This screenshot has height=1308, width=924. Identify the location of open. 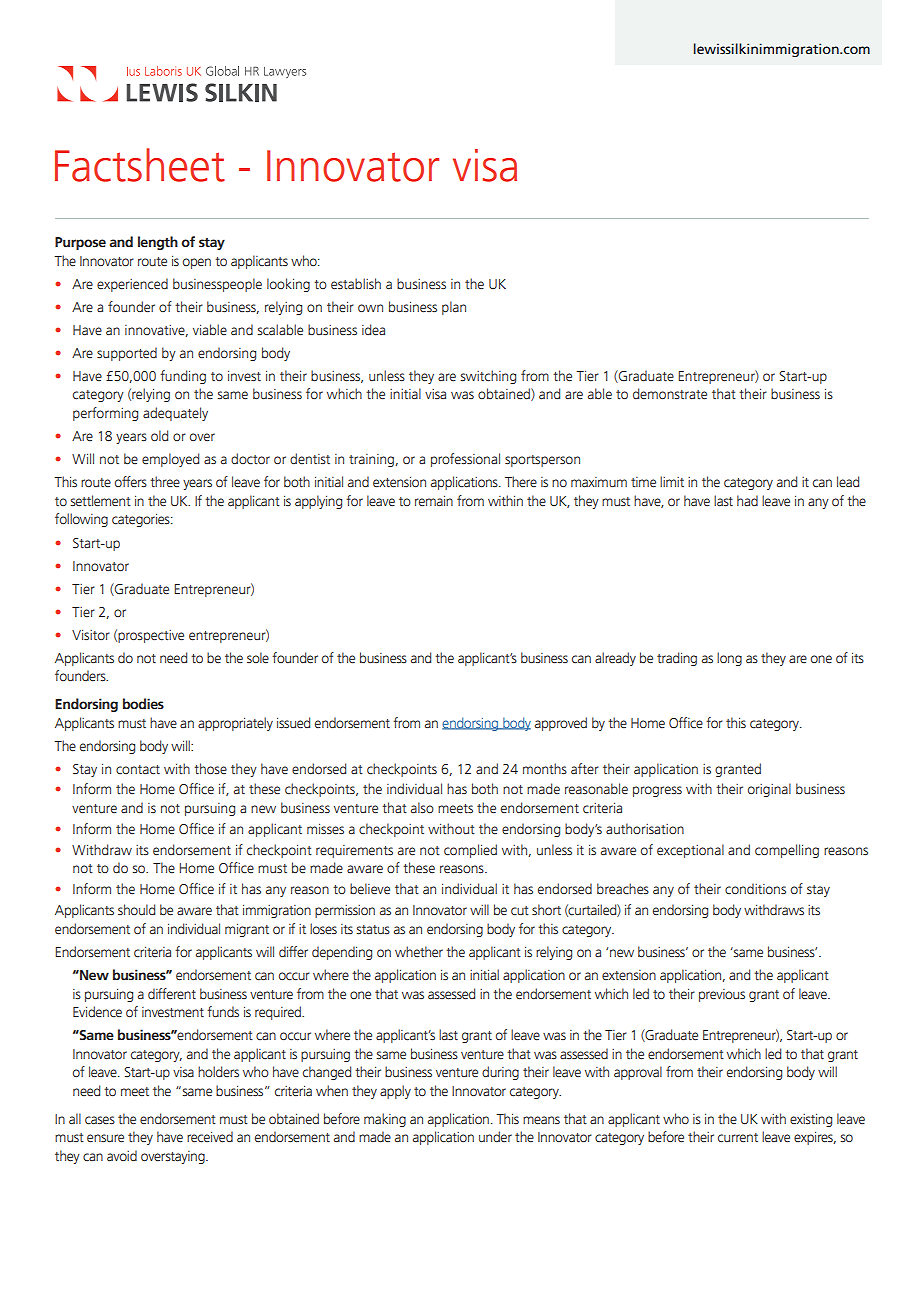
(197, 263).
